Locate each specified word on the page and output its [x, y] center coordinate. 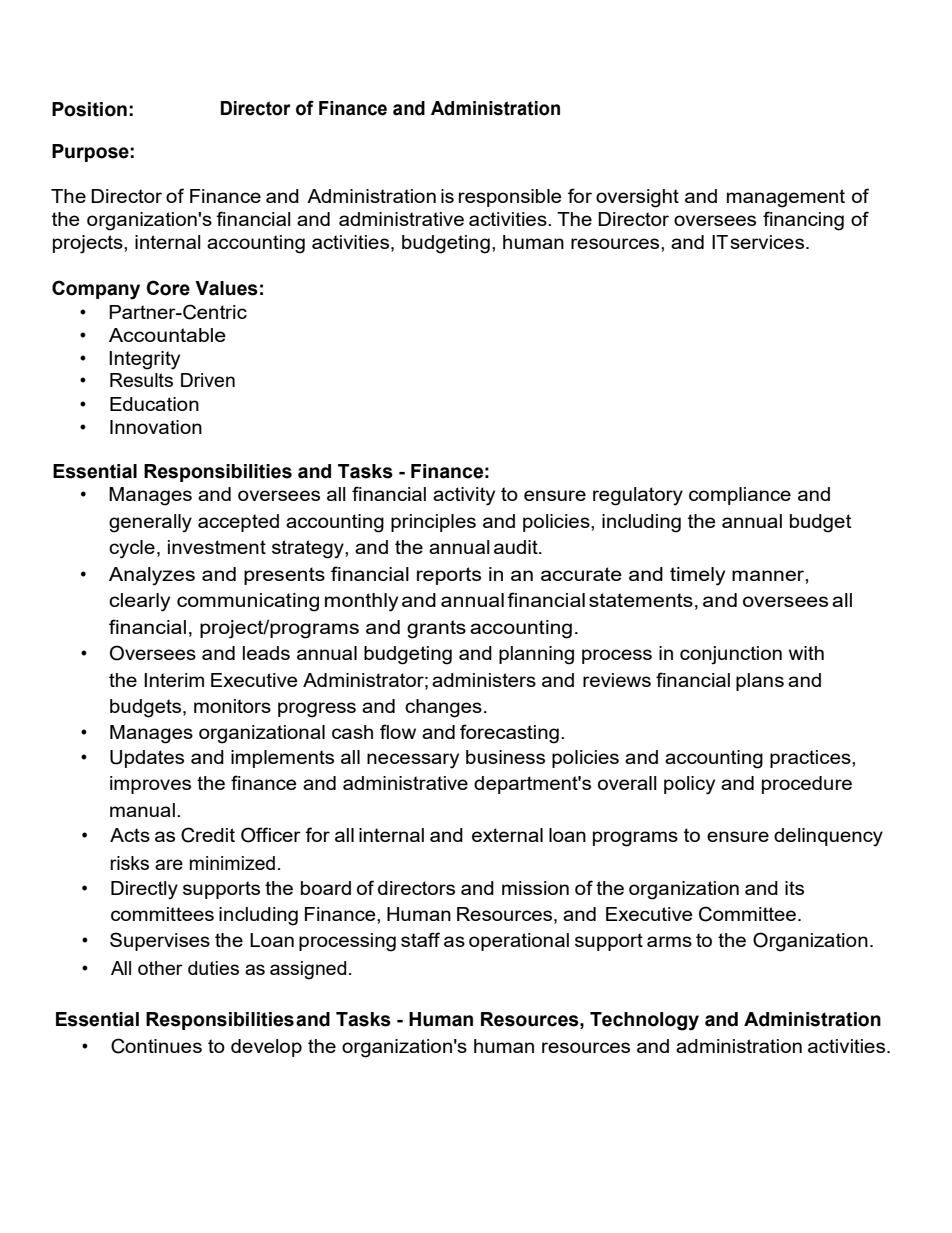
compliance [740, 496]
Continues [156, 1046]
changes [443, 708]
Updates [147, 759]
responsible [510, 198]
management [786, 198]
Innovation [156, 427]
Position [89, 109]
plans [760, 682]
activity [464, 496]
